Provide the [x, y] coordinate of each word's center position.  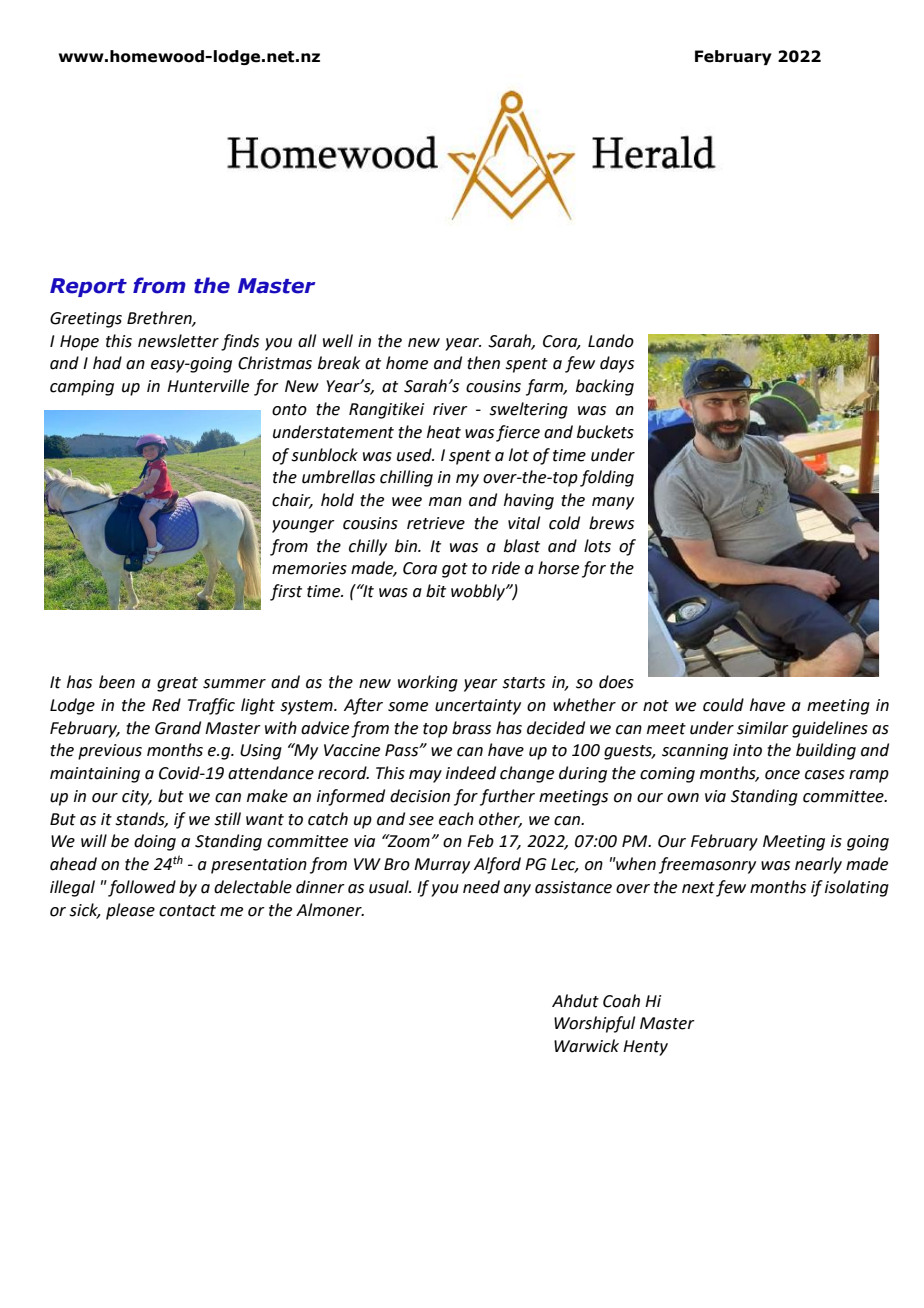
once [782, 775]
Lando [611, 341]
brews [611, 523]
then [483, 363]
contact [187, 911]
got [455, 570]
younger [303, 526]
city [136, 798]
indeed [471, 773]
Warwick [586, 1046]
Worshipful [594, 1024]
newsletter [178, 341]
